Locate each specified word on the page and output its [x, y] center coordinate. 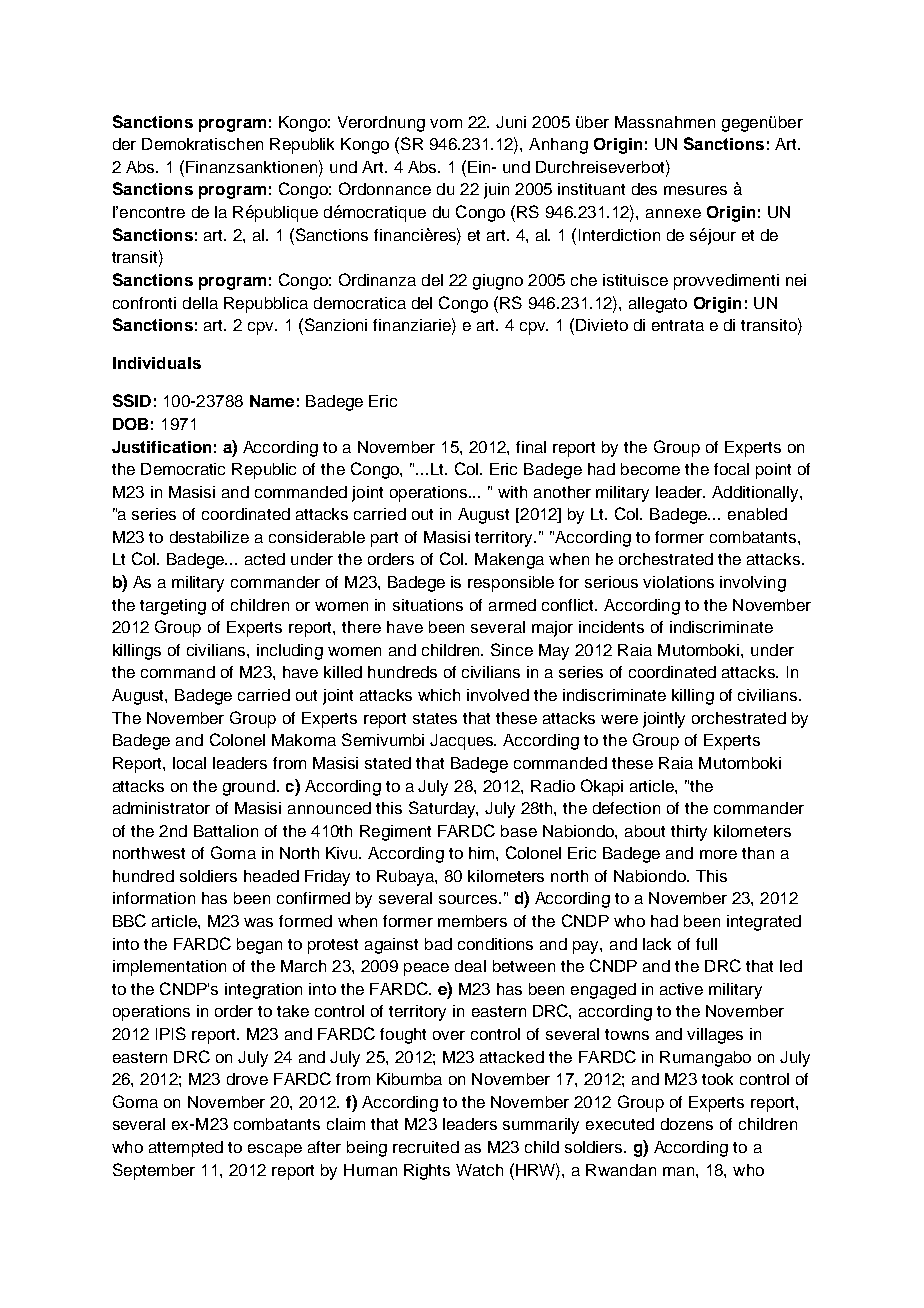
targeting [173, 607]
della [200, 303]
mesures [695, 190]
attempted [186, 1149]
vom [446, 123]
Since [512, 649]
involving [753, 584]
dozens [687, 1124]
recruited [426, 1147]
